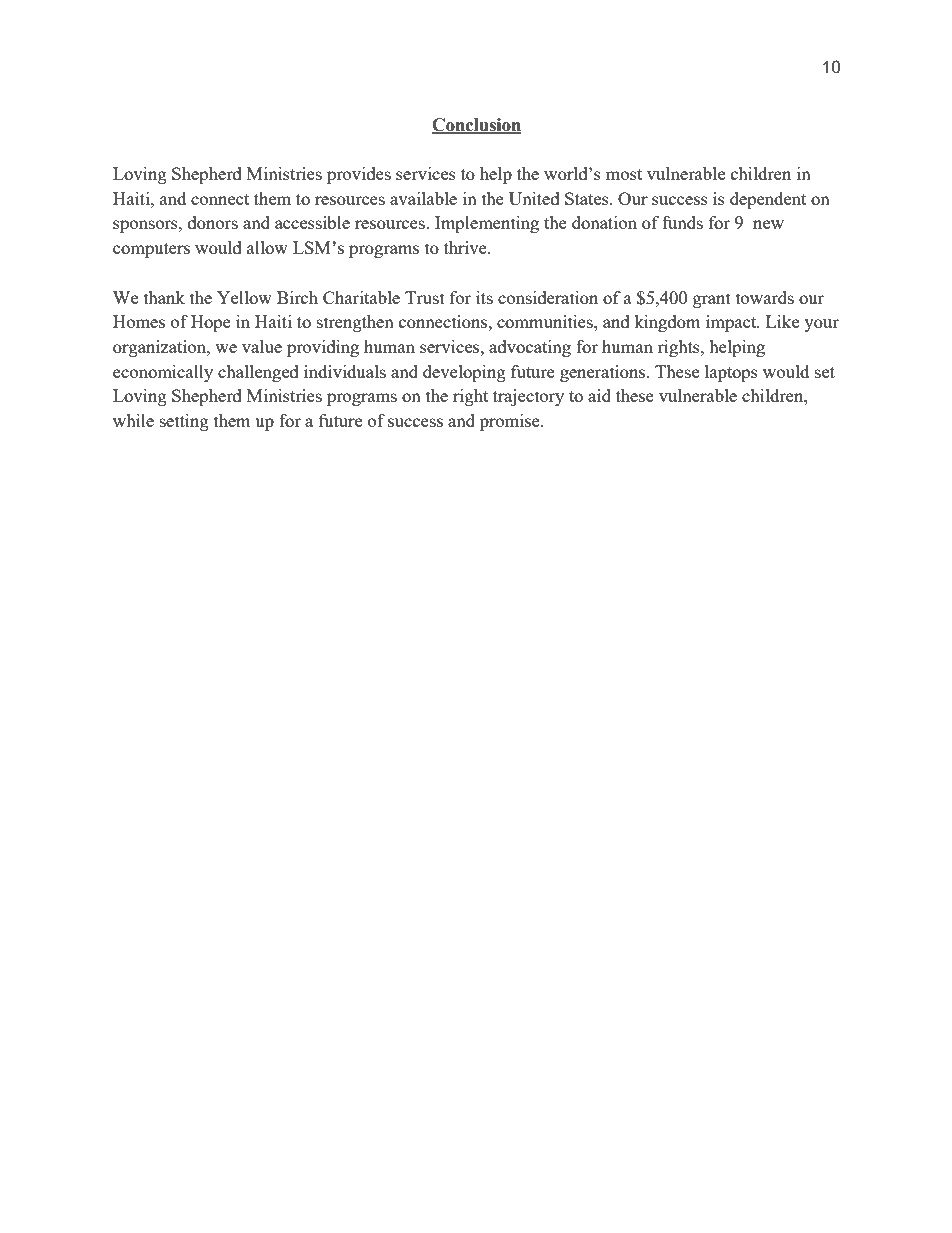 Image resolution: width=952 pixels, height=1233 pixels. Describe the element at coordinates (530, 348) in the screenshot. I see `advocating` at that location.
